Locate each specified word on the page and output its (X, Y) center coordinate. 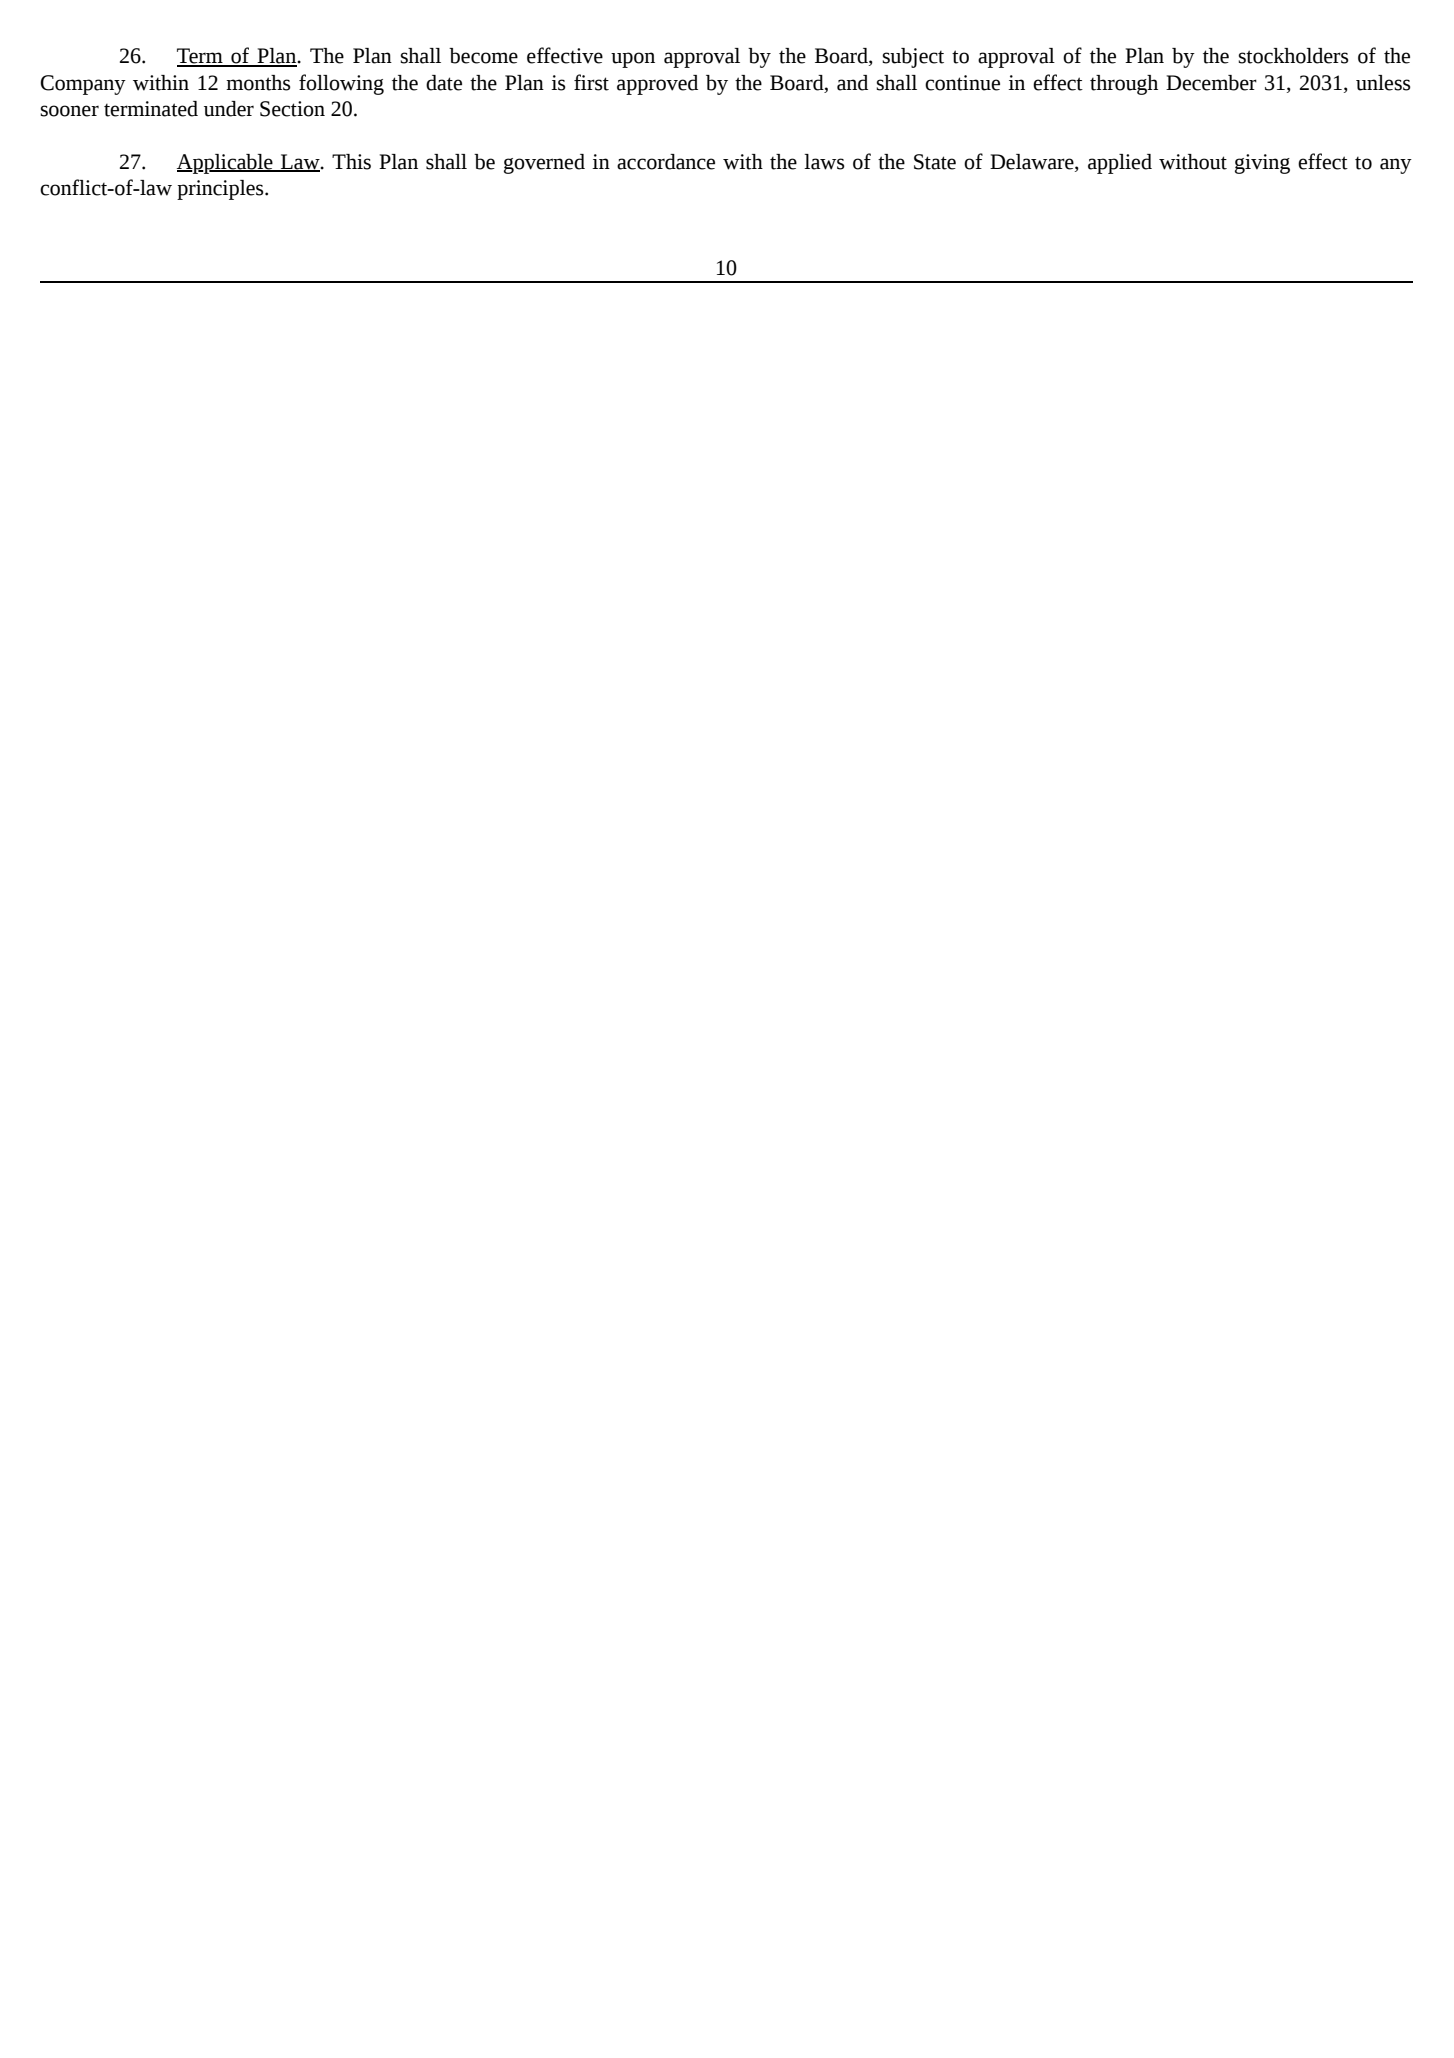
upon (633, 60)
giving (1262, 164)
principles (221, 190)
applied (1120, 164)
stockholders (1293, 56)
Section (292, 109)
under (229, 109)
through (1124, 85)
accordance (666, 162)
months (258, 83)
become (483, 56)
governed (544, 164)
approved (657, 85)
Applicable (226, 164)
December (1211, 83)
